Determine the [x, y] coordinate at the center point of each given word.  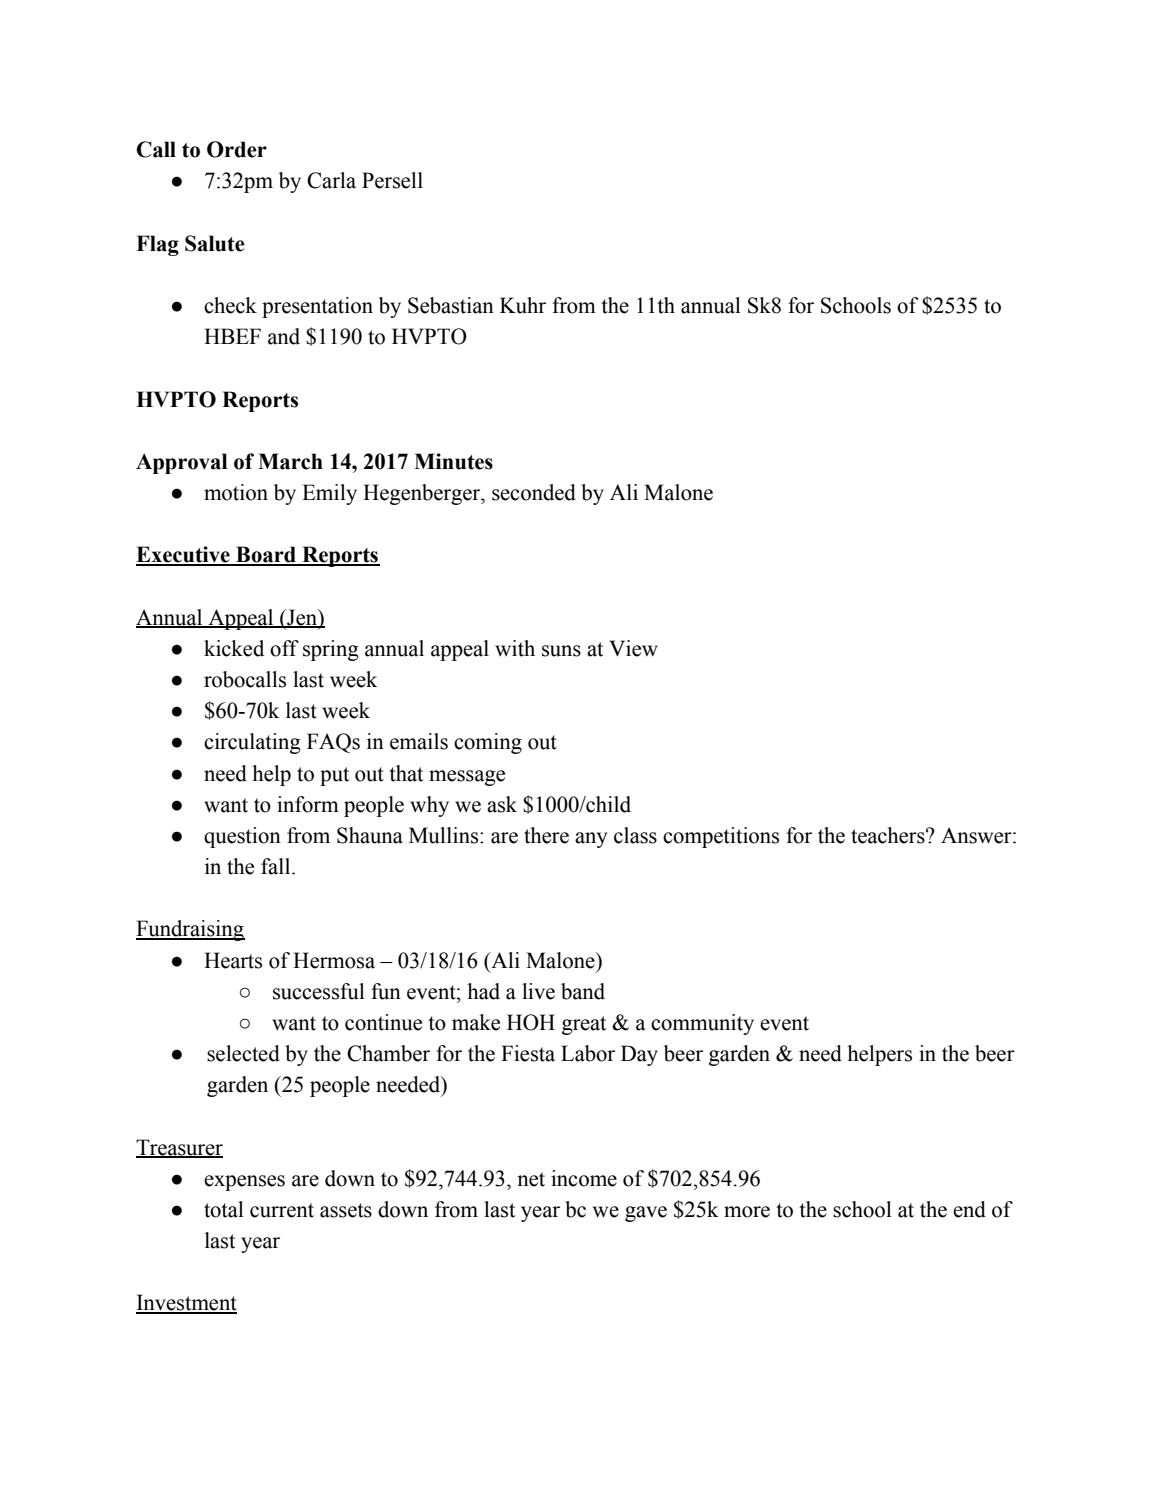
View [633, 648]
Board [266, 555]
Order [237, 149]
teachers [889, 835]
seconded [534, 492]
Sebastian [451, 305]
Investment [186, 1303]
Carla [331, 180]
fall [277, 866]
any [591, 840]
